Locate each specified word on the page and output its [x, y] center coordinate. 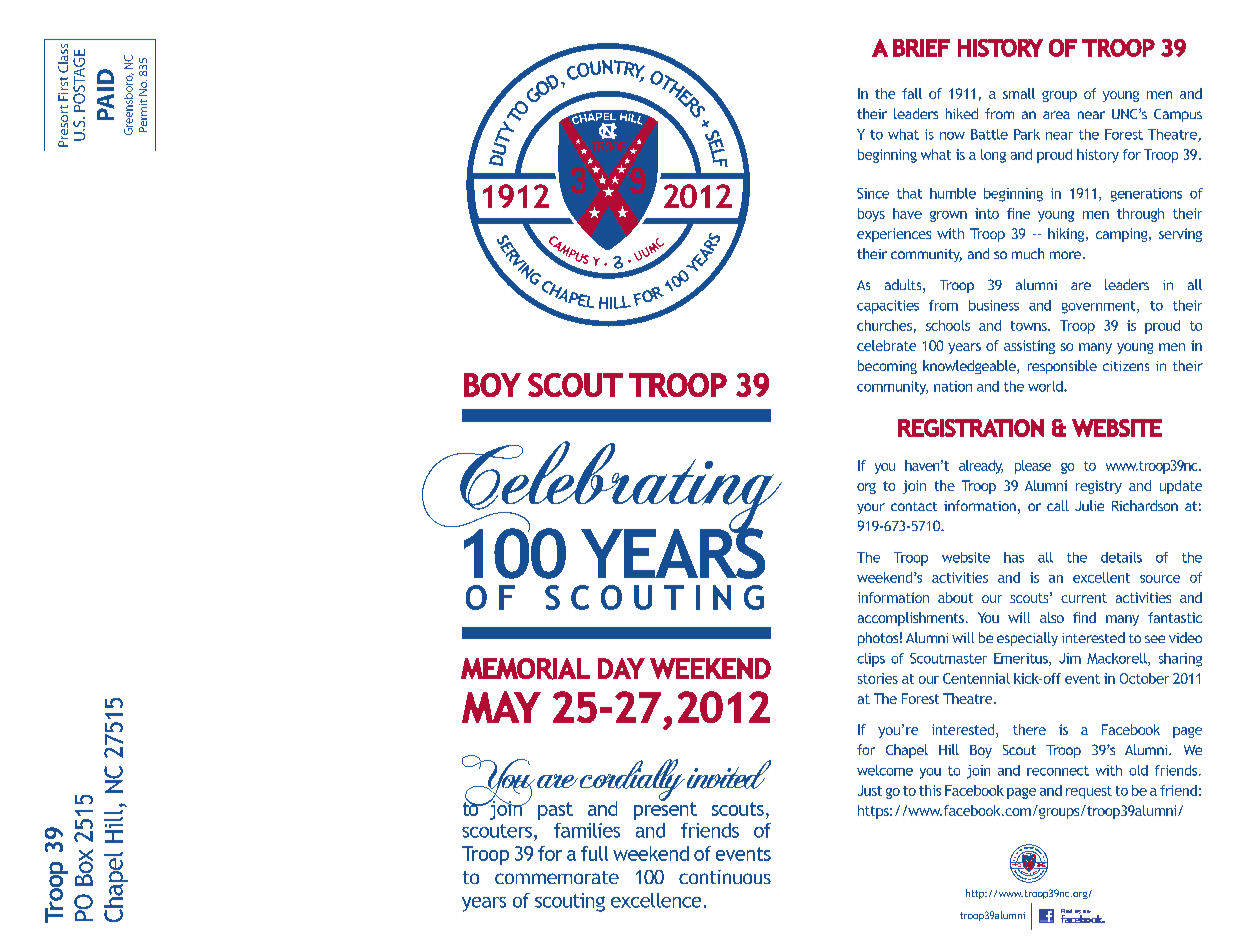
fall [912, 93]
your [871, 508]
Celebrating [602, 488]
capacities [888, 307]
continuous [725, 877]
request [1089, 792]
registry [1099, 487]
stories [878, 678]
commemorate [557, 877]
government [1100, 307]
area [1056, 115]
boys [871, 215]
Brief [921, 48]
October [1144, 678]
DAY [621, 668]
